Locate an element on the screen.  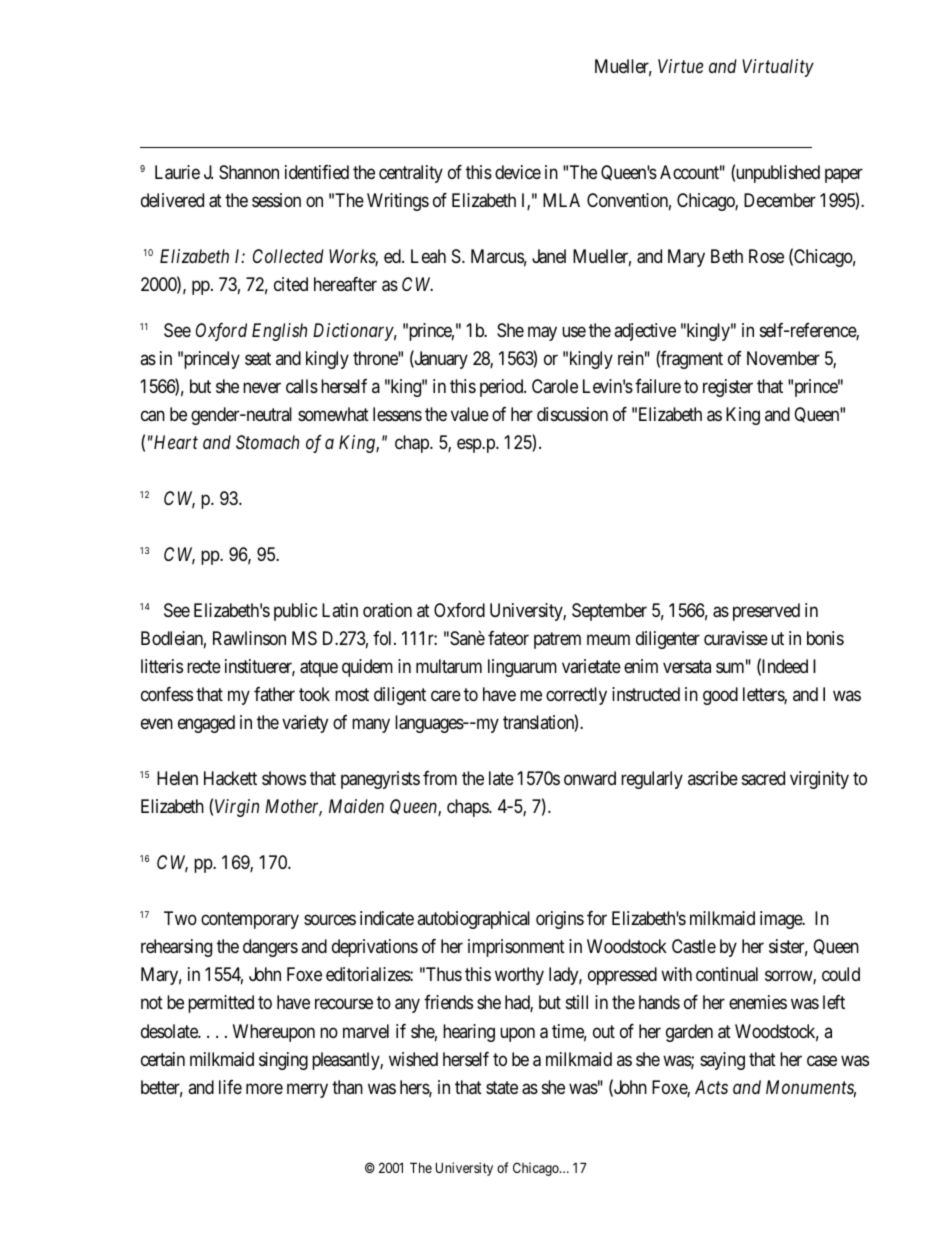
value is located at coordinates (470, 414).
